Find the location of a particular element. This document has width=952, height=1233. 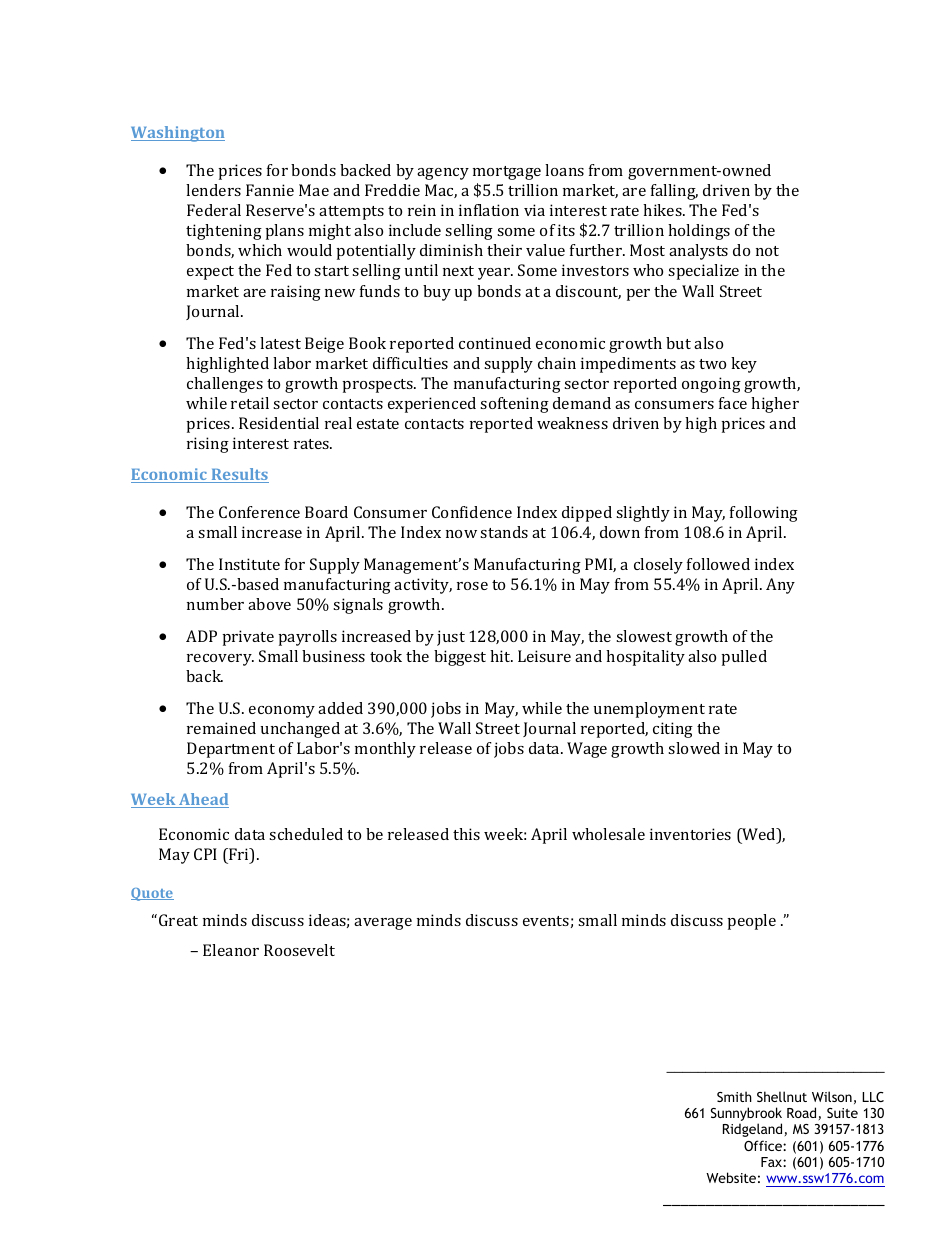

falling is located at coordinates (674, 192).
